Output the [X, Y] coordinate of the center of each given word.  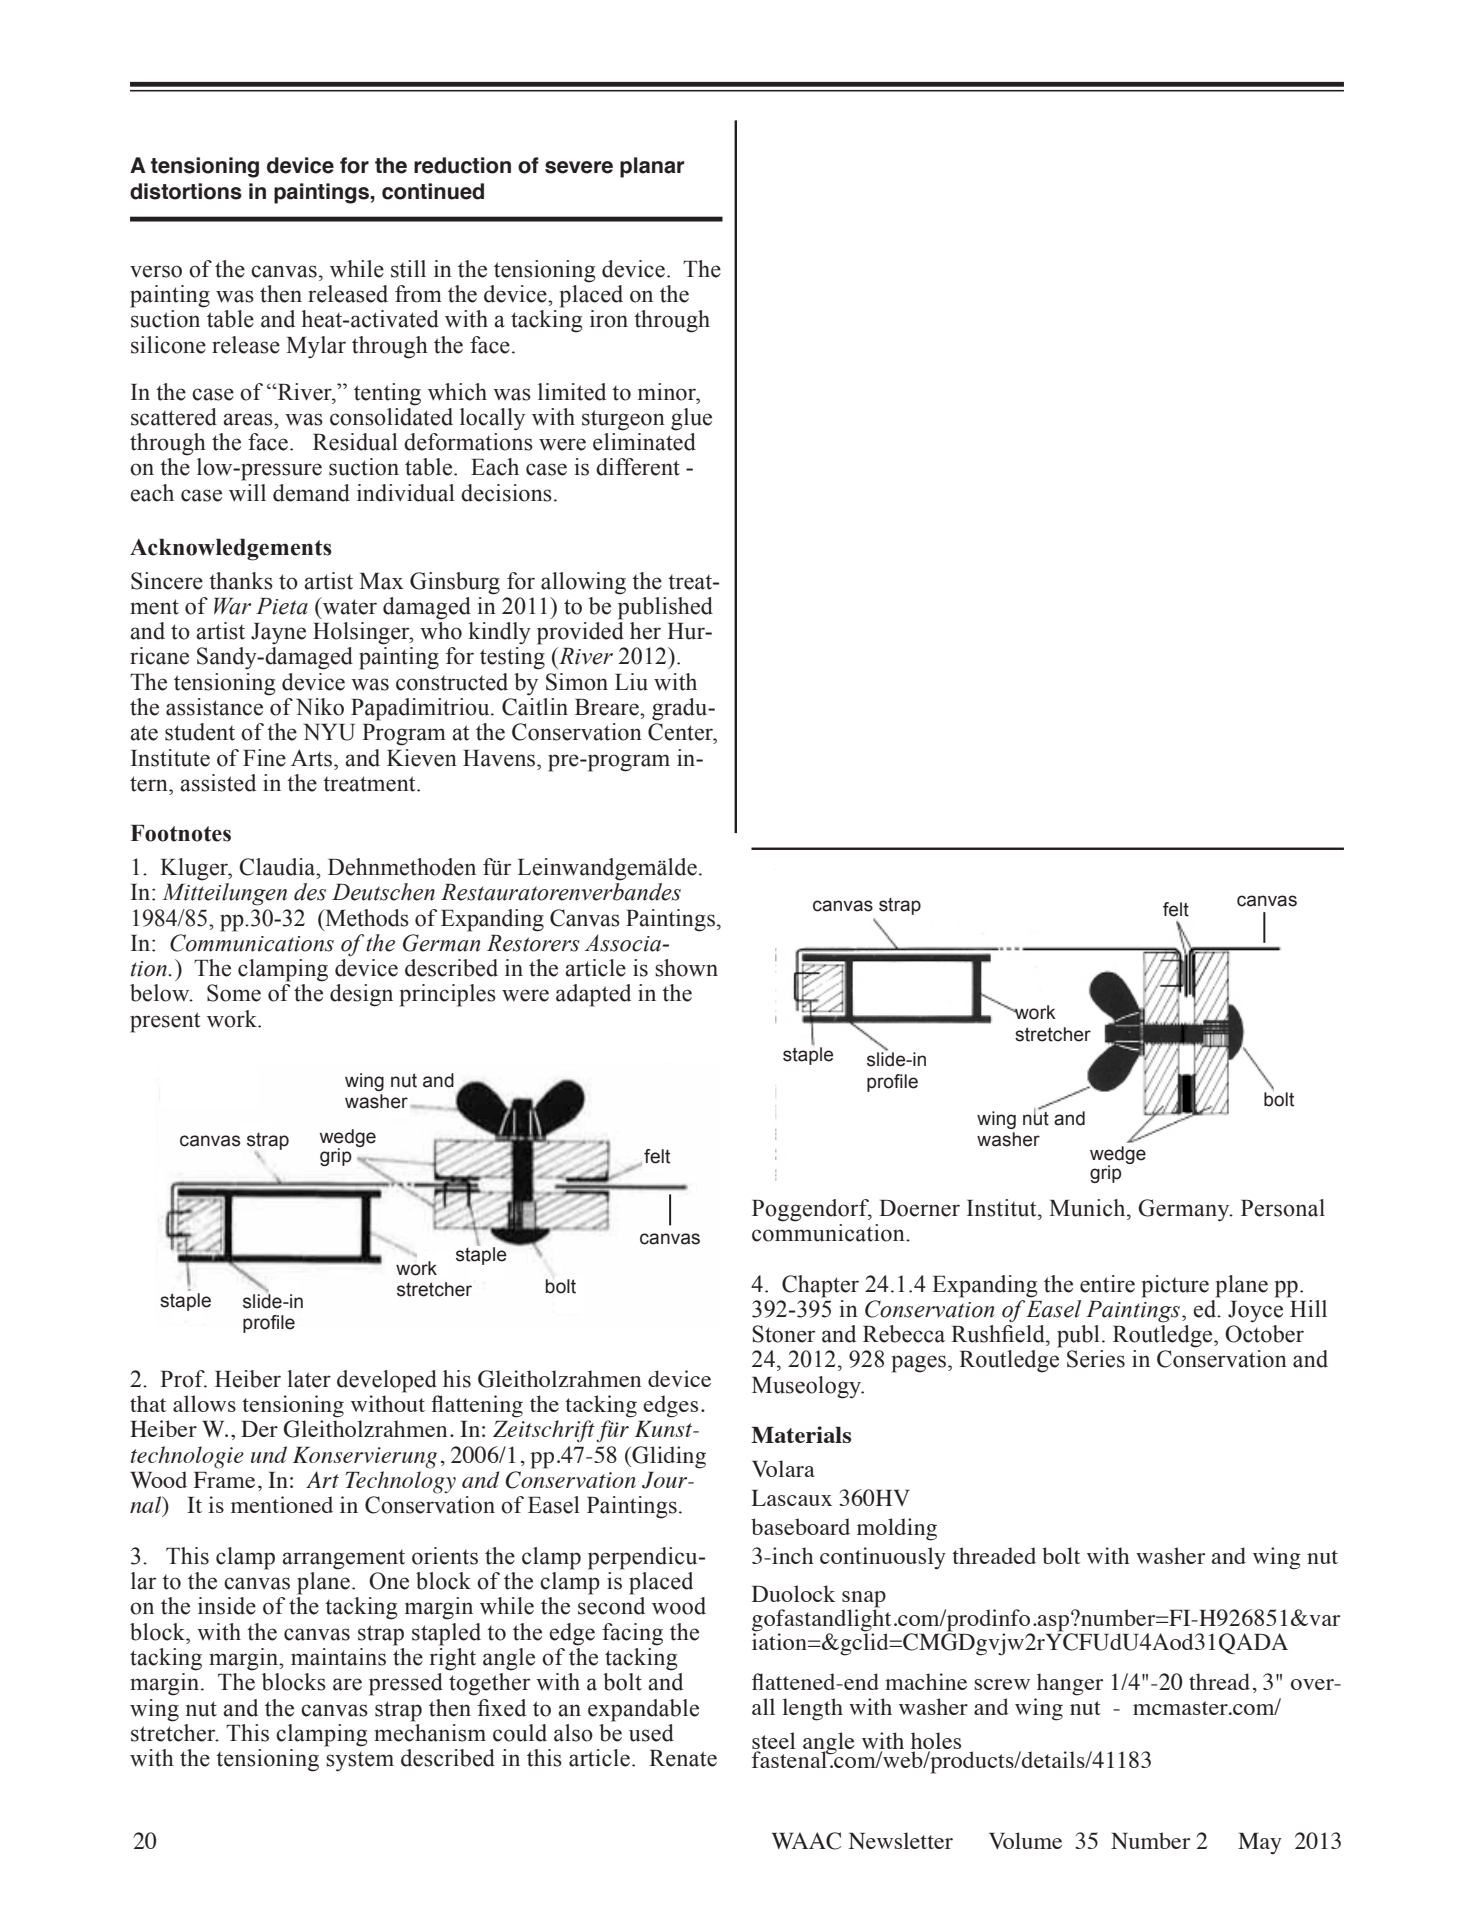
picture [1175, 1286]
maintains [338, 1657]
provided [580, 633]
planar [652, 167]
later [309, 1379]
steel [774, 1742]
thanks [241, 581]
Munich [1088, 1208]
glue [691, 419]
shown [686, 968]
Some [234, 993]
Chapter [820, 1286]
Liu [631, 682]
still [408, 269]
